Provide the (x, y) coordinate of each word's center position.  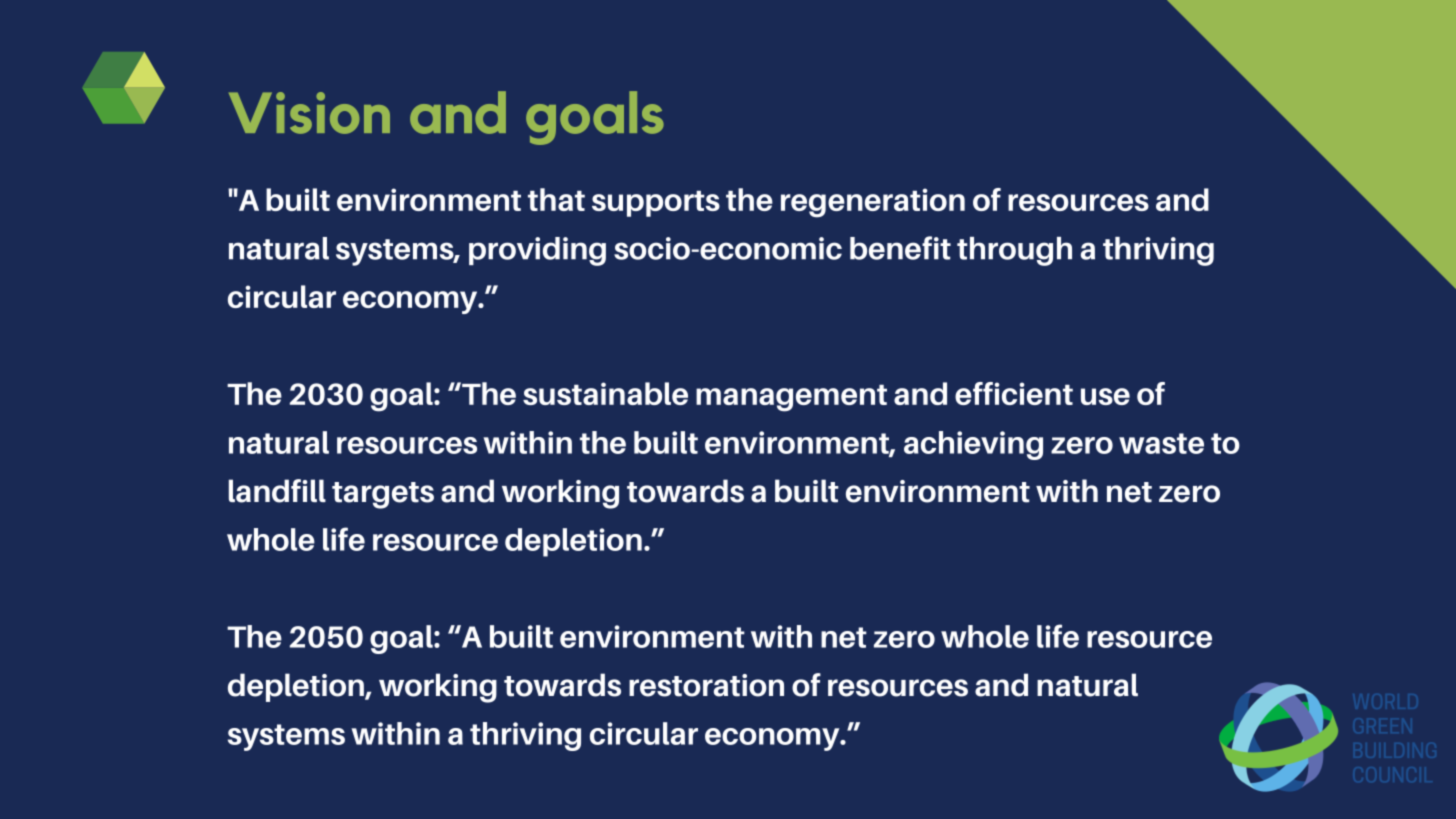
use (1105, 396)
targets (383, 495)
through (1014, 251)
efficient (1014, 393)
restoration (706, 685)
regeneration (873, 203)
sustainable (605, 393)
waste (1161, 443)
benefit (900, 248)
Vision (309, 113)
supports (656, 204)
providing (537, 251)
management (791, 398)
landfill (277, 491)
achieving (973, 445)
